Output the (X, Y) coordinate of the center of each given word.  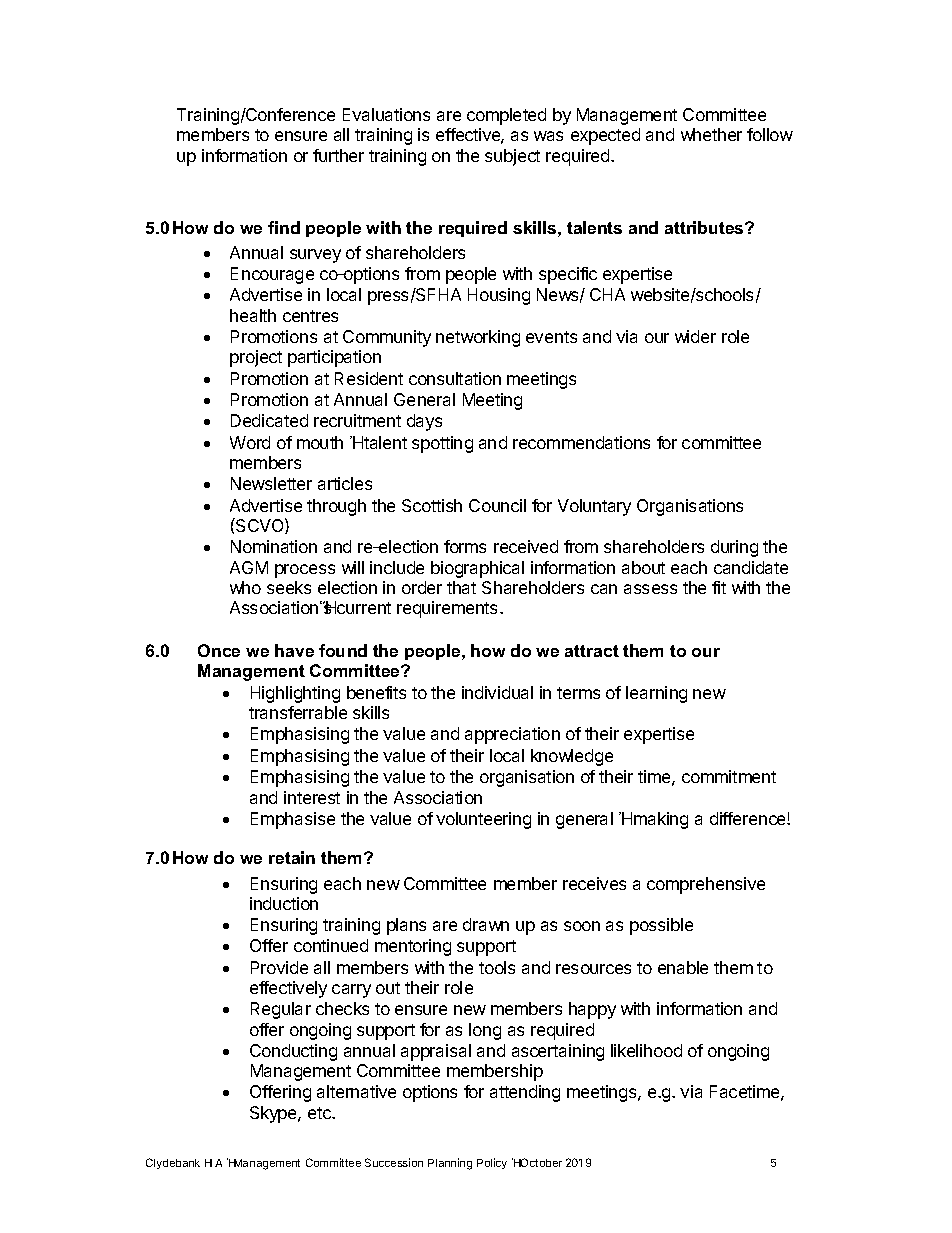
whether (711, 134)
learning (656, 694)
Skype (274, 1114)
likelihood (646, 1050)
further (338, 155)
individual (497, 692)
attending (525, 1093)
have (294, 650)
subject (512, 157)
